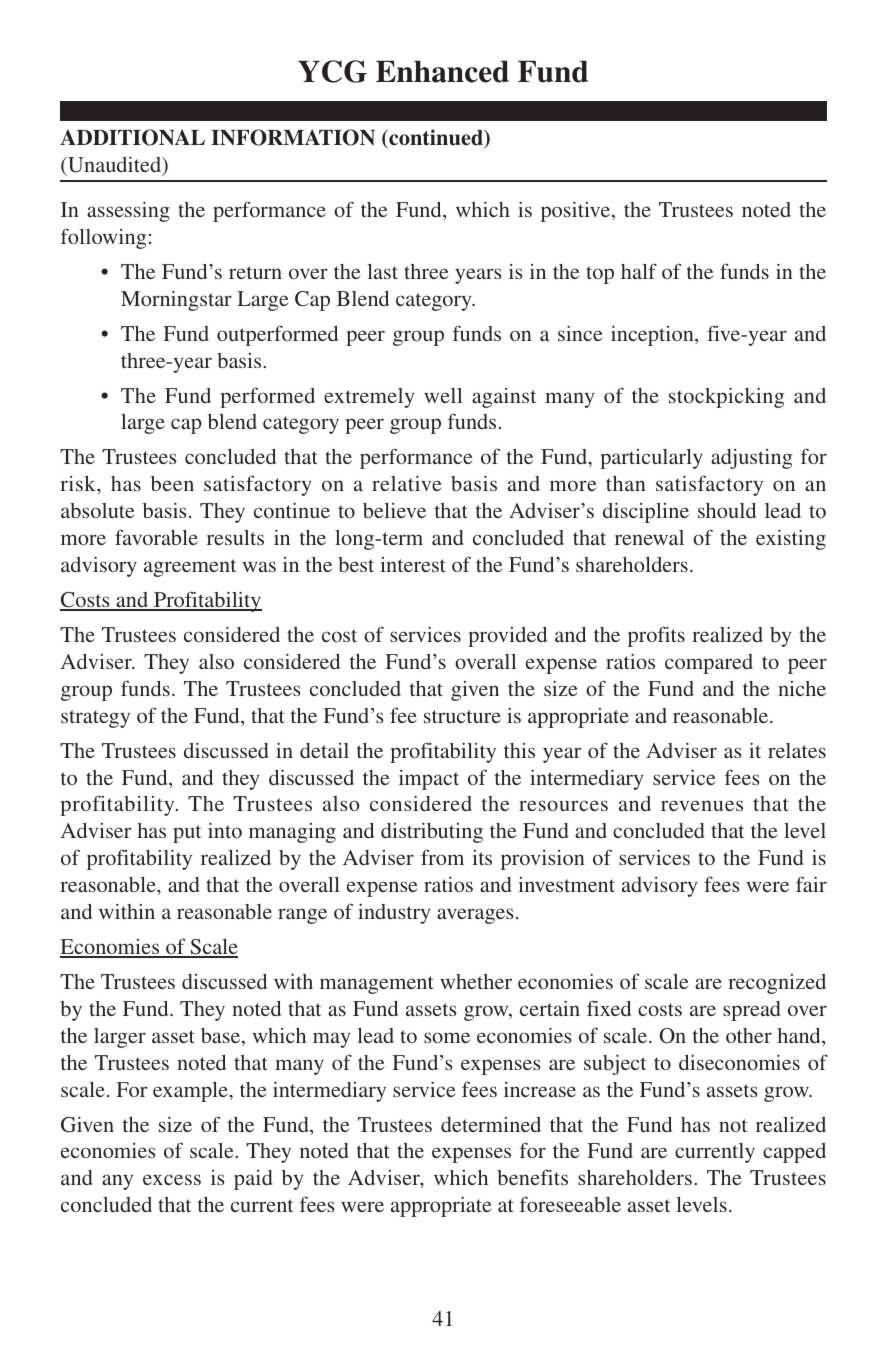 Image resolution: width=887 pixels, height=1372 pixels. What do you see at coordinates (132, 137) in the document?
I see `ADDITIONAL` at bounding box center [132, 137].
